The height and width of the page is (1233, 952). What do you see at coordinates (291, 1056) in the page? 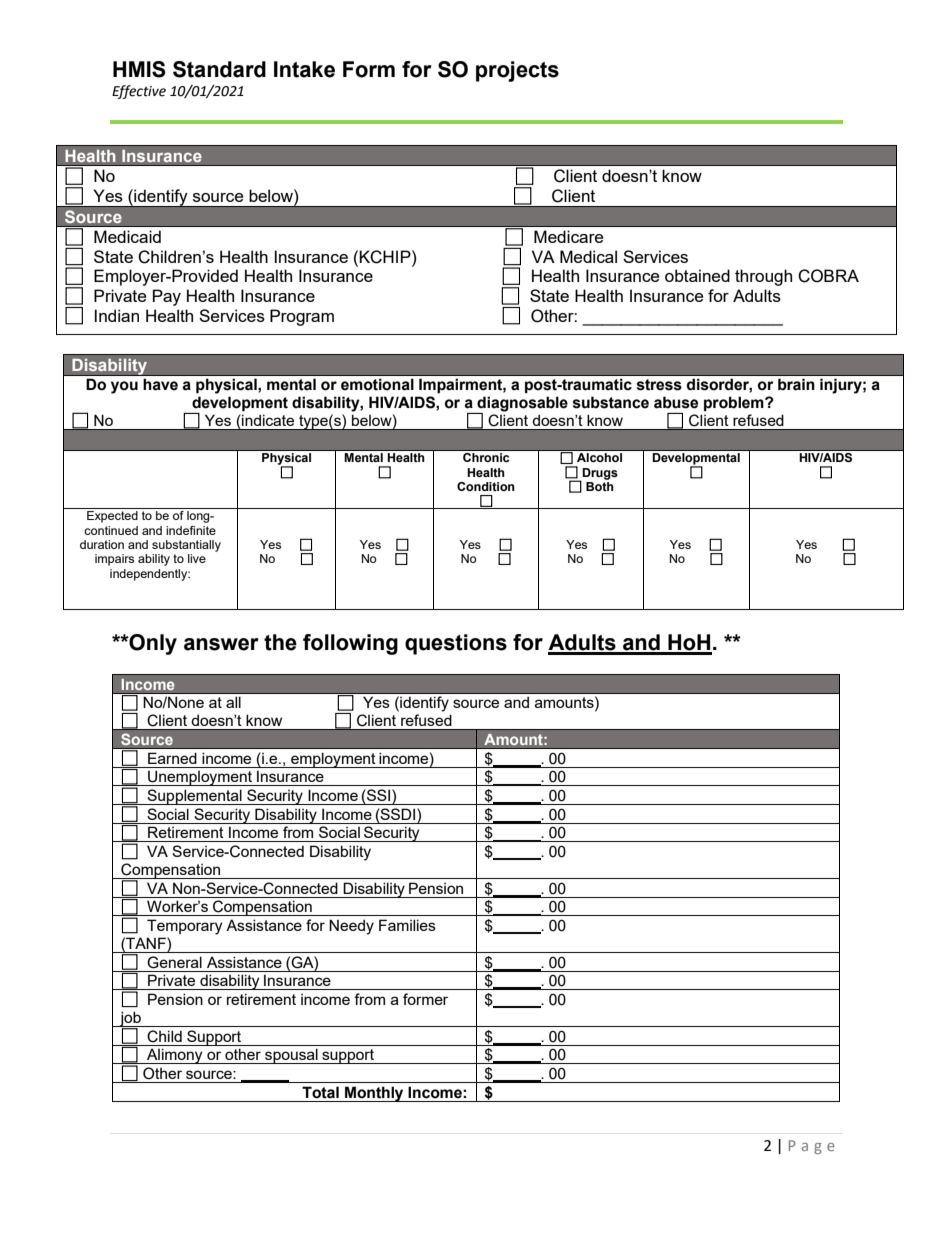
I see `spousal` at bounding box center [291, 1056].
